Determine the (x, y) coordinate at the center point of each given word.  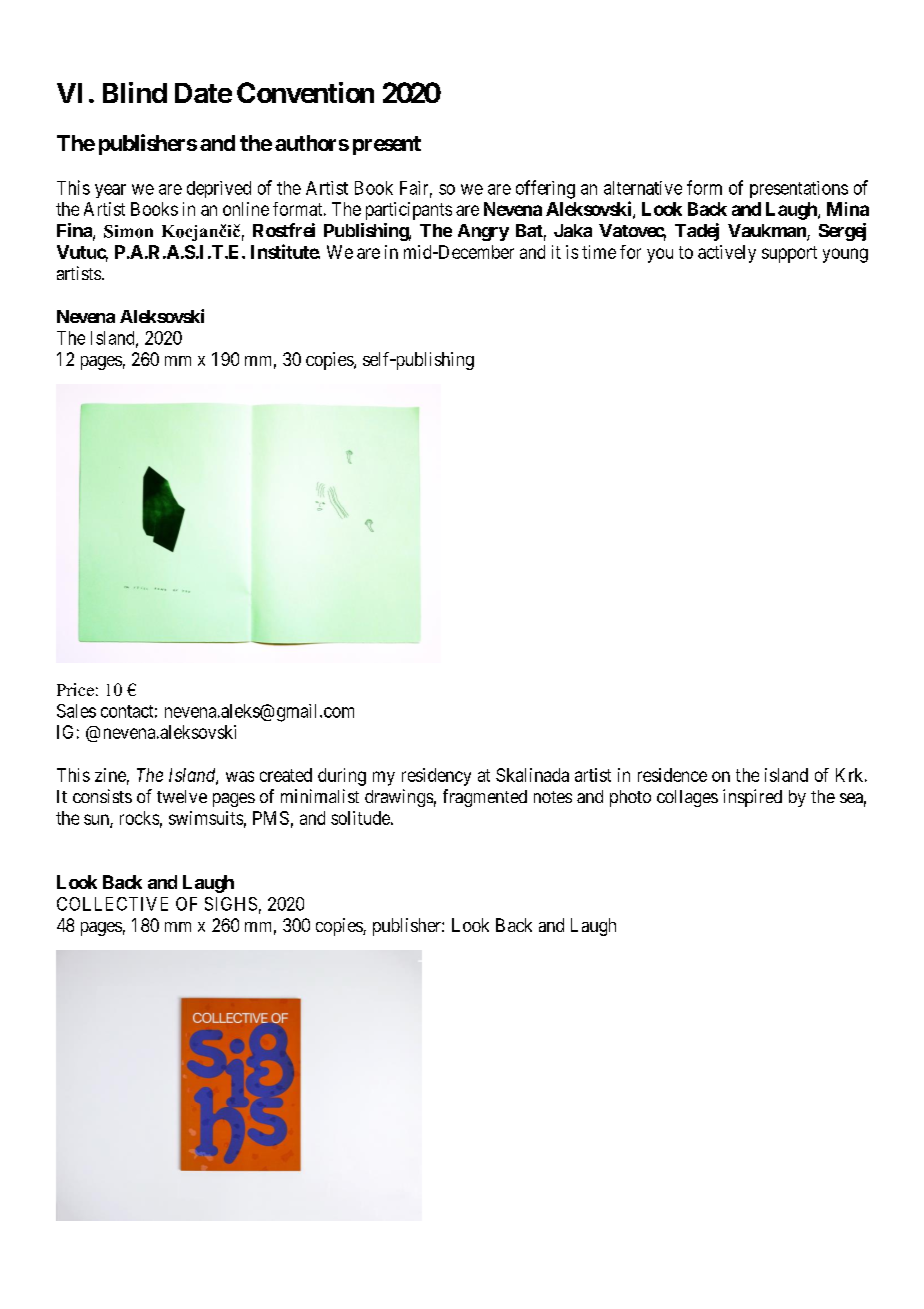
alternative (643, 188)
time (599, 252)
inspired (752, 798)
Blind (135, 92)
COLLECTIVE (112, 904)
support (789, 254)
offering (545, 189)
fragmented (485, 798)
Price (75, 689)
